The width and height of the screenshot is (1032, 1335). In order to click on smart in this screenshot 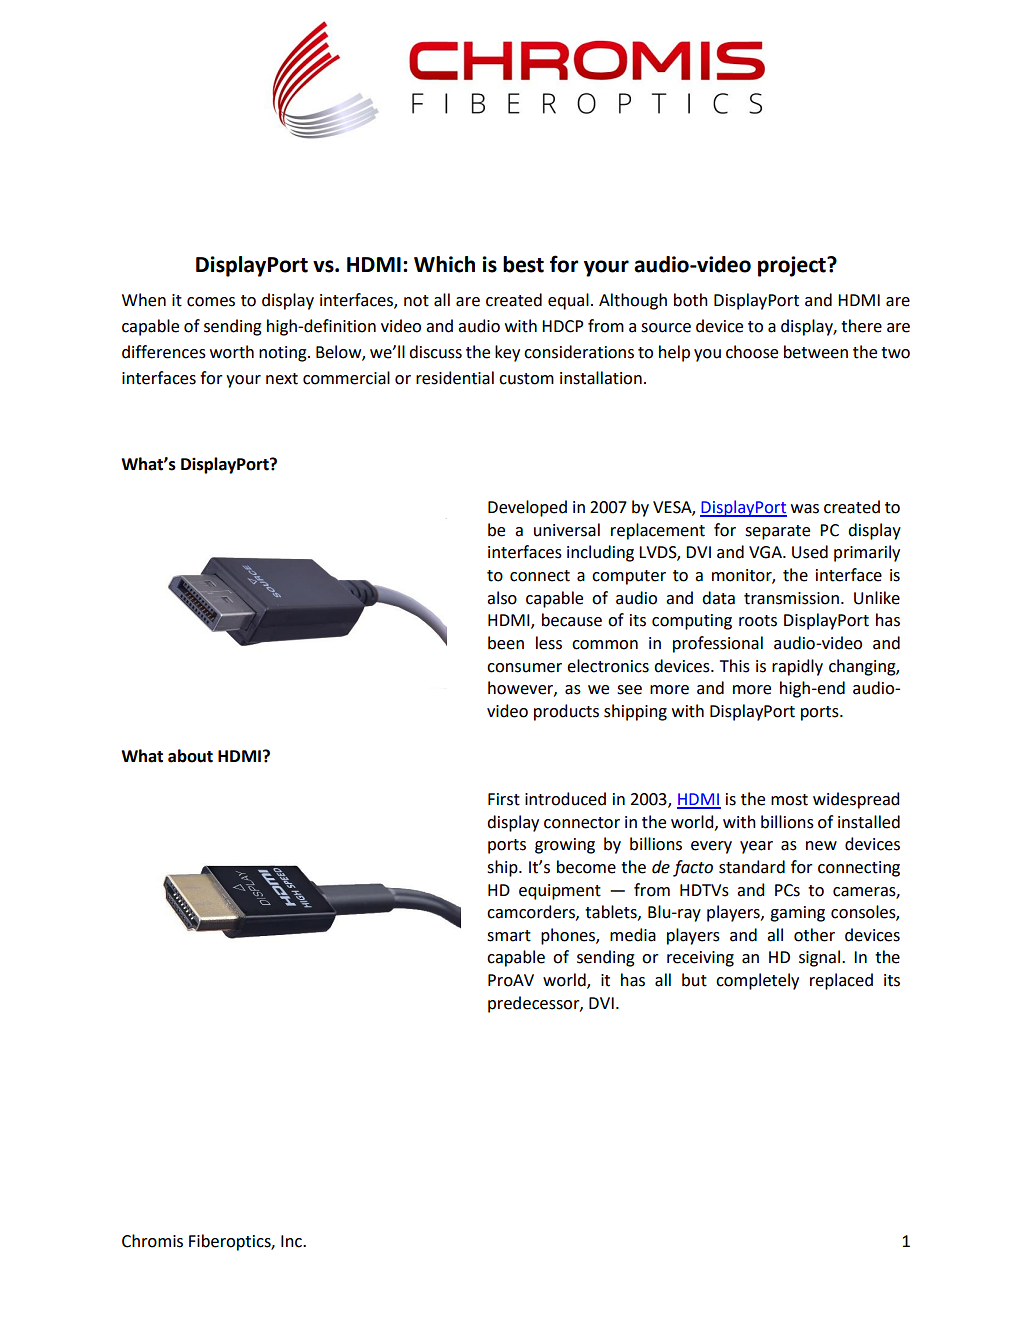, I will do `click(509, 936)`.
